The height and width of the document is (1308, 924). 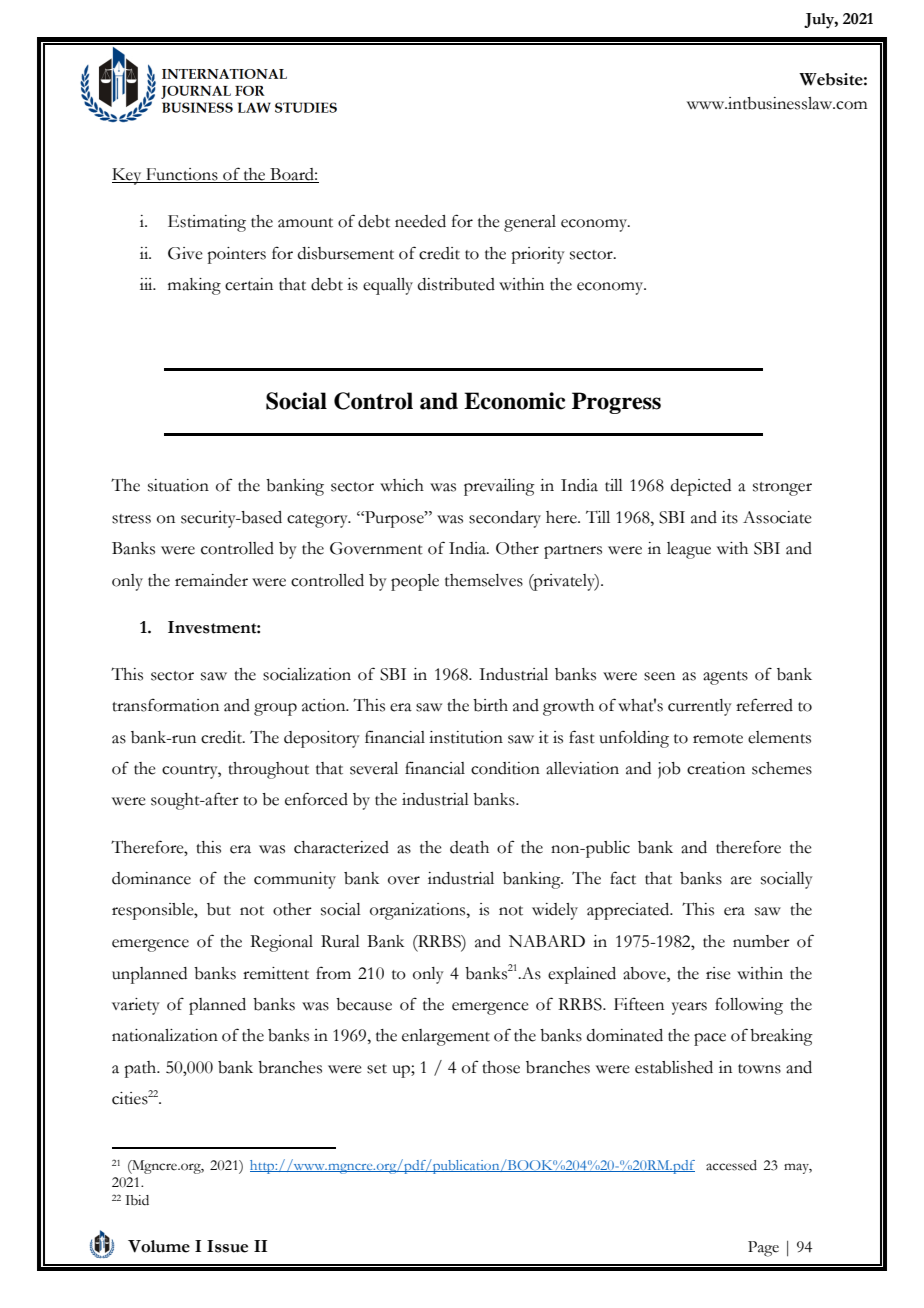 What do you see at coordinates (420, 221) in the document?
I see `needed` at bounding box center [420, 221].
